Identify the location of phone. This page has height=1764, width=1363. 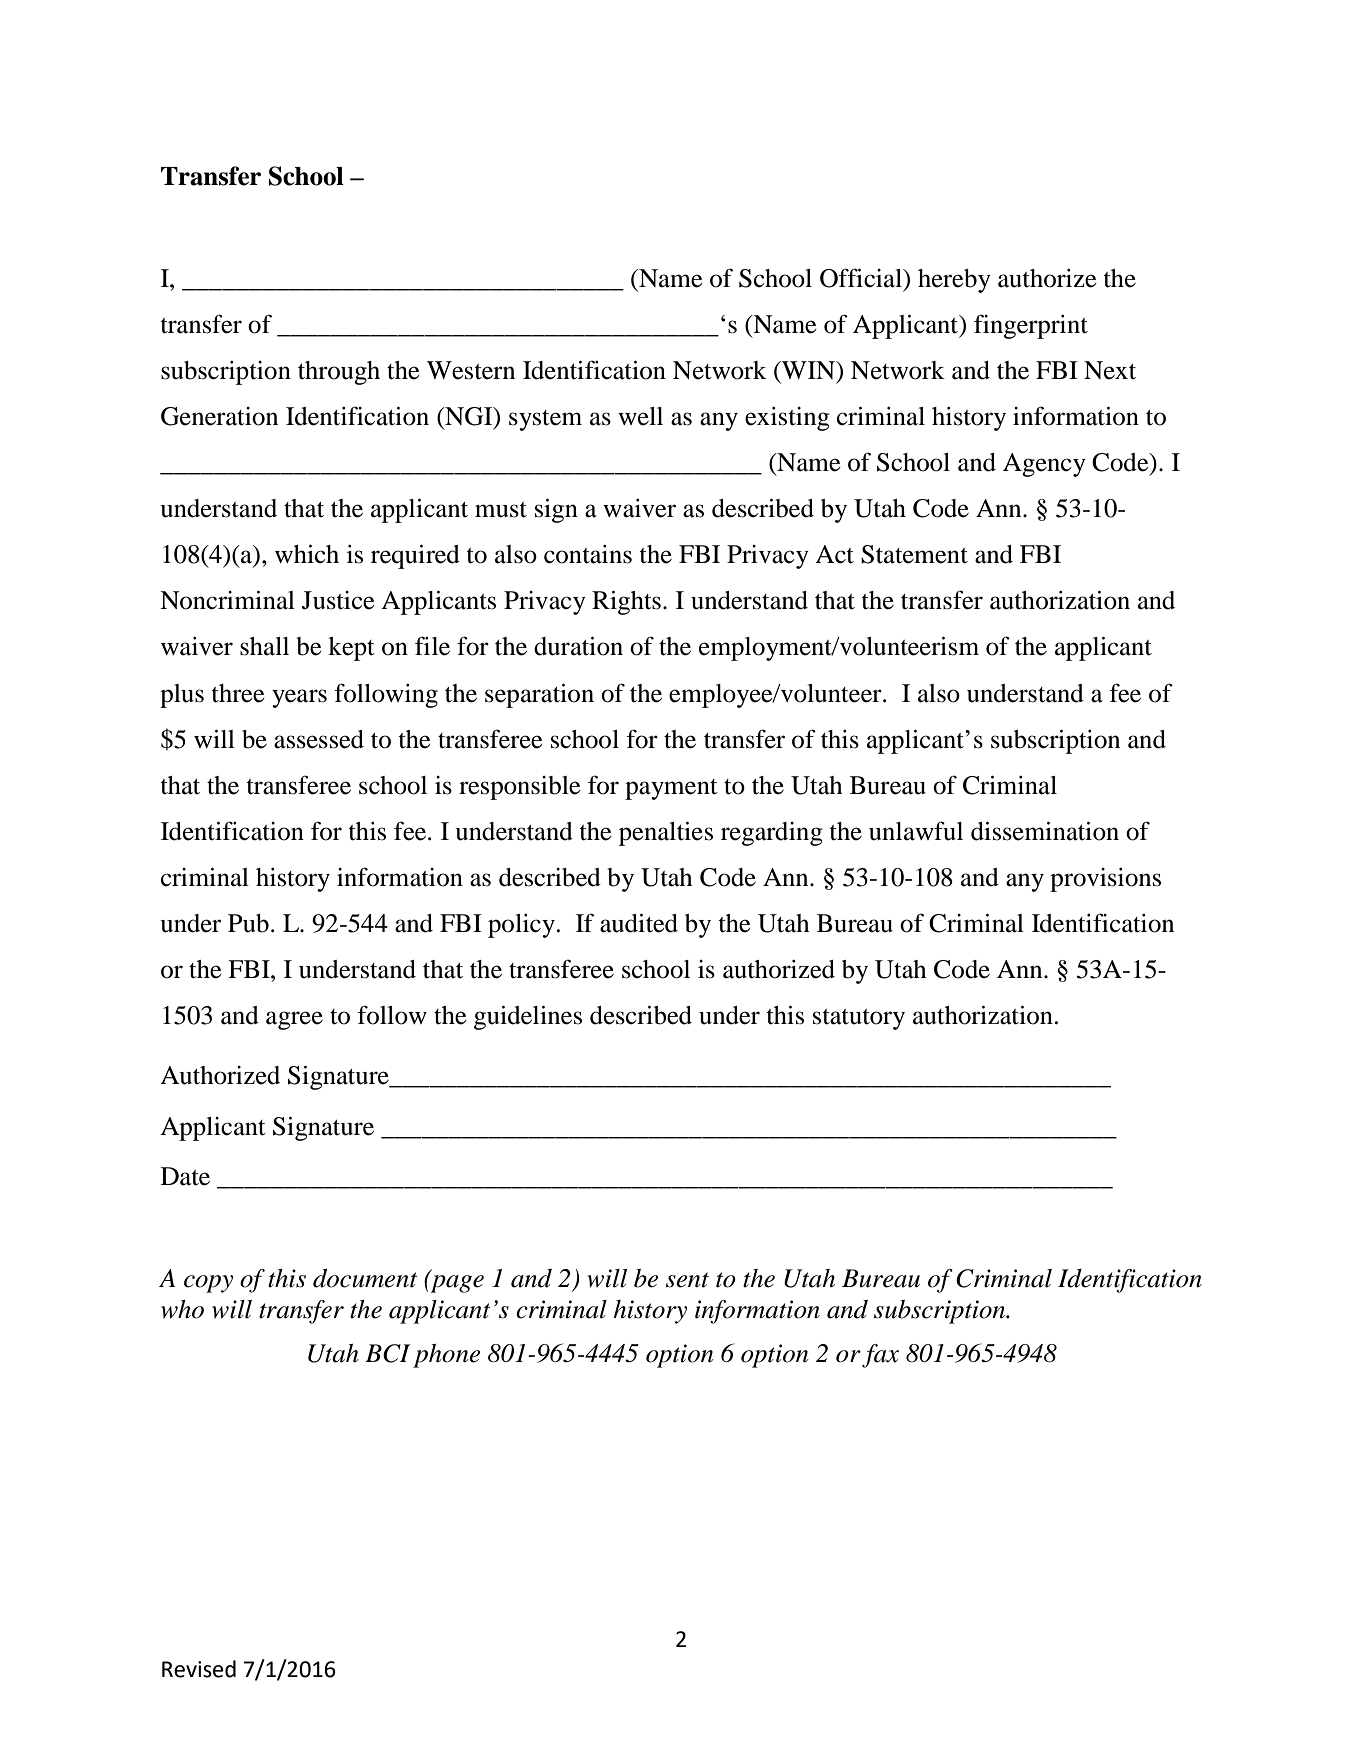
(446, 1356).
